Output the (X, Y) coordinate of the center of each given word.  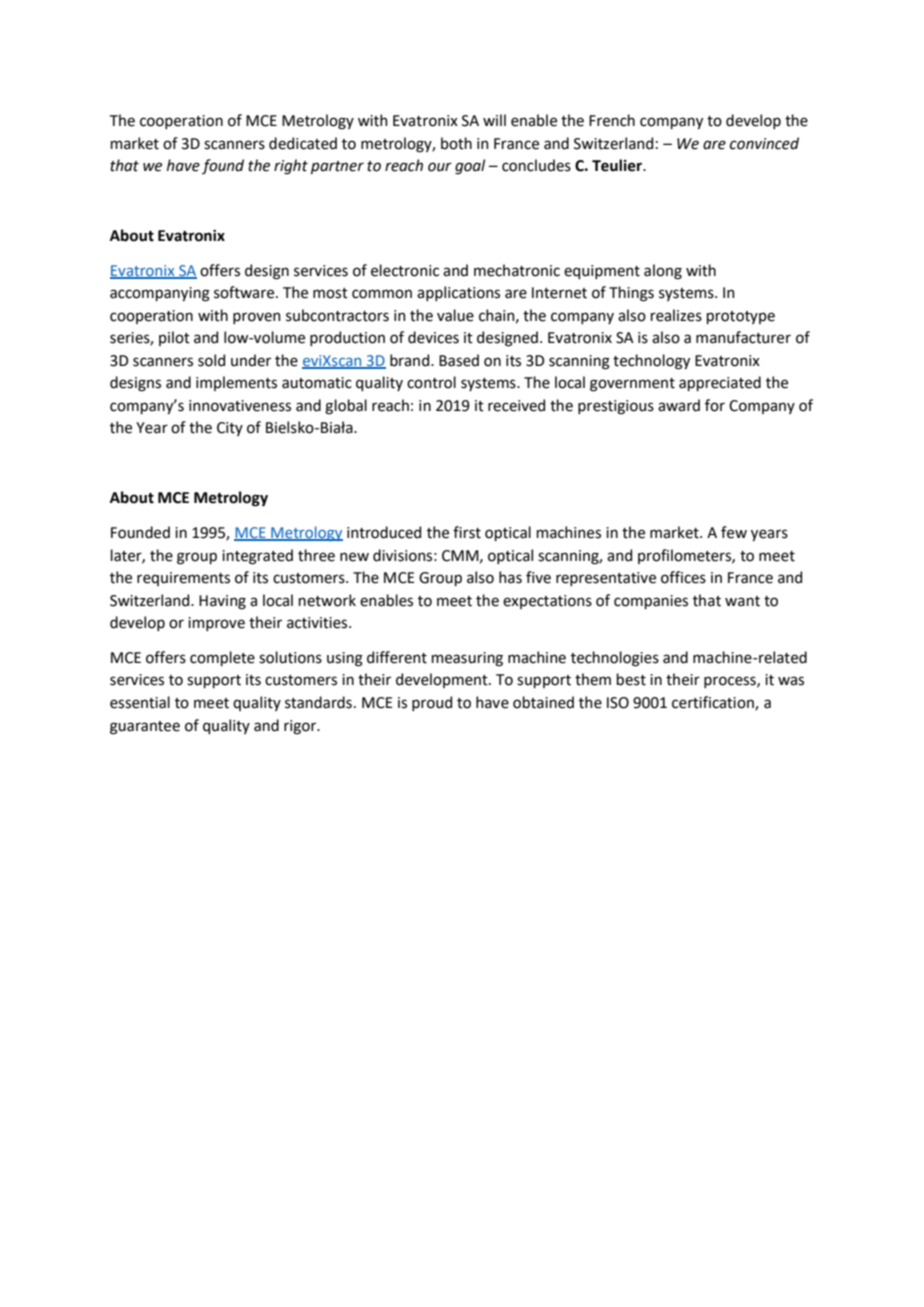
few (734, 532)
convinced (764, 143)
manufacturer (743, 337)
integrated (257, 557)
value (455, 315)
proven (257, 318)
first (467, 532)
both (456, 143)
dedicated (303, 143)
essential (140, 702)
